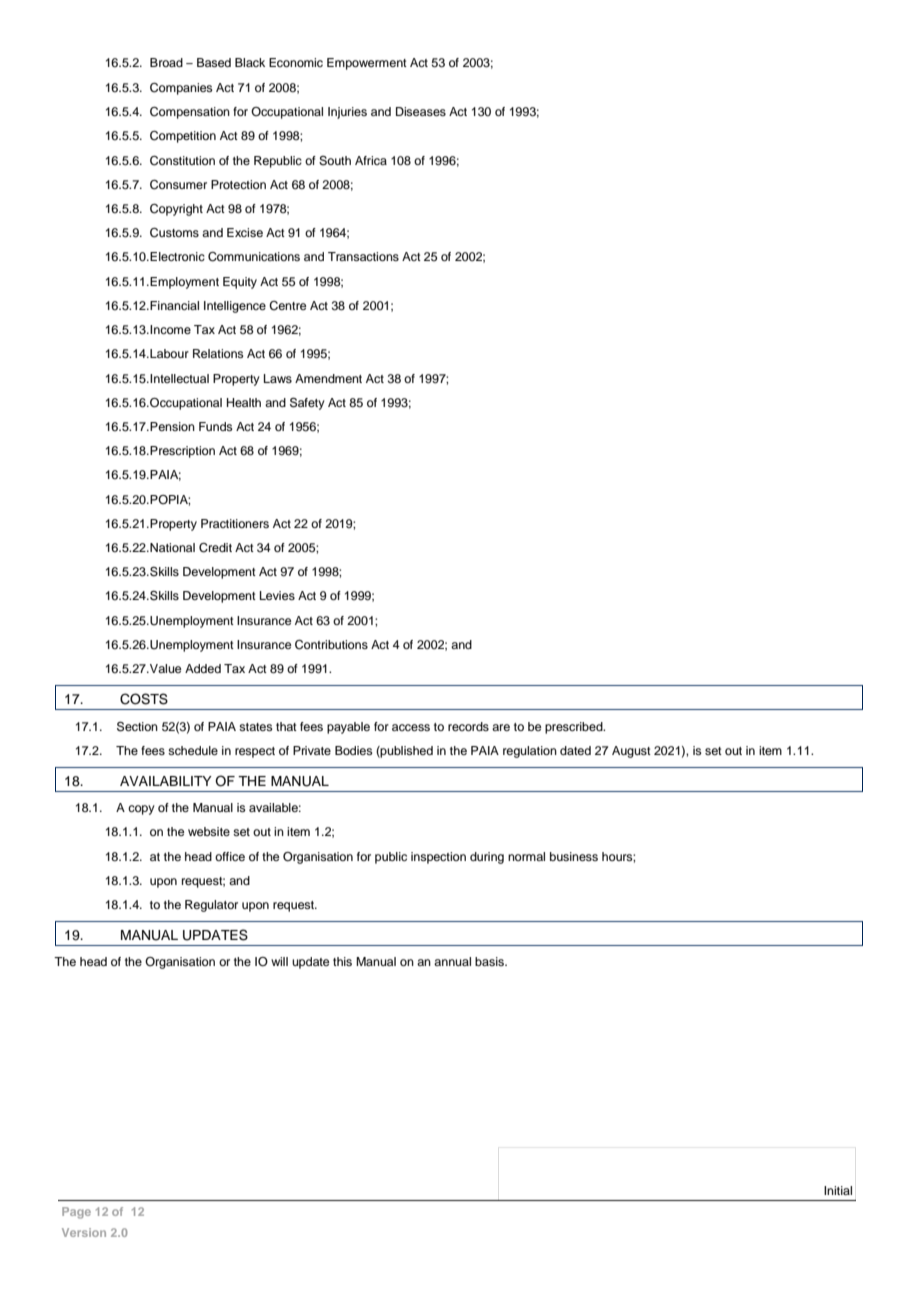 The width and height of the screenshot is (924, 1308). I want to click on Companies, so click(181, 89).
